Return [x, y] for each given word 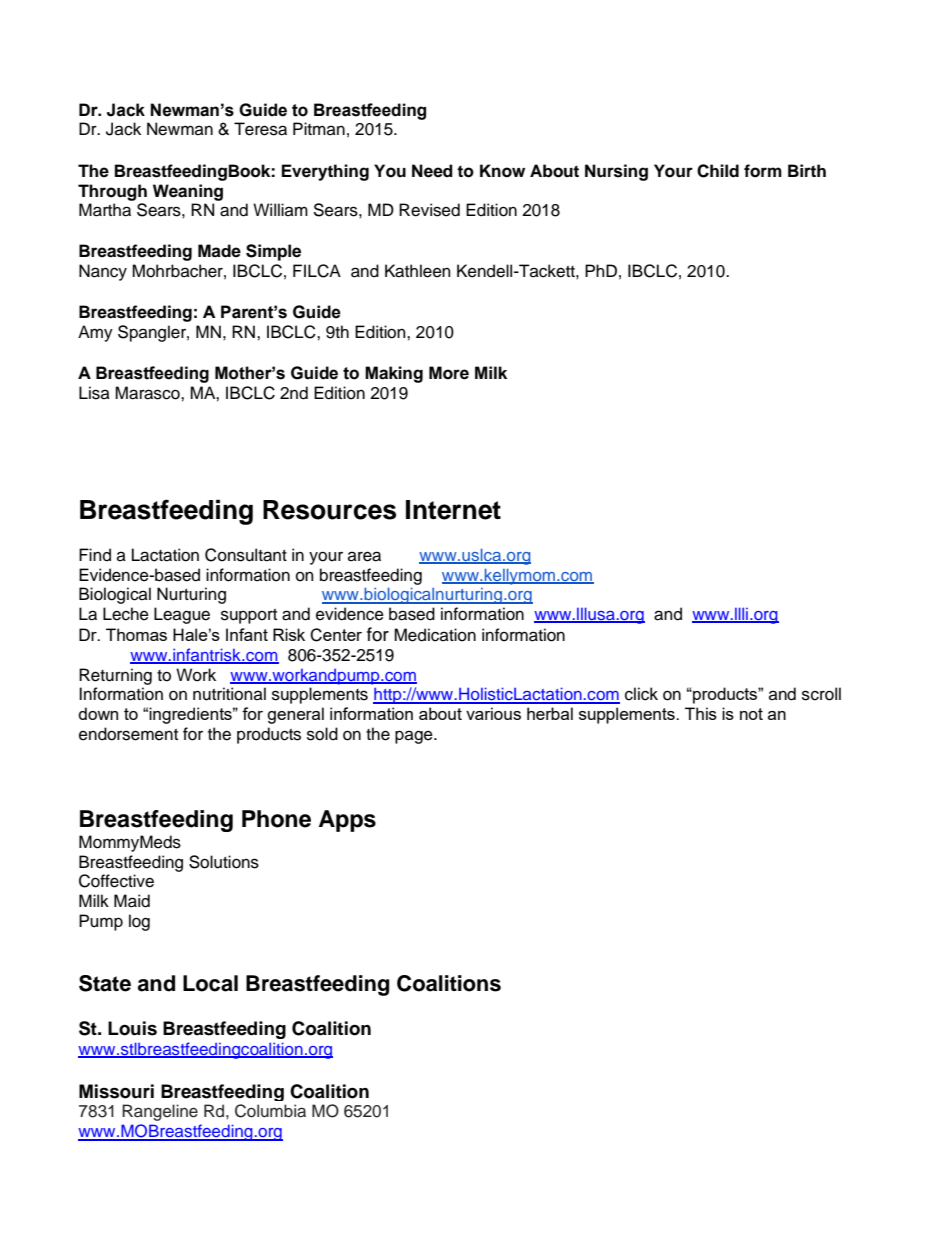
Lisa [94, 393]
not [751, 714]
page [415, 737]
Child [718, 171]
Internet [453, 510]
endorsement [128, 734]
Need [432, 171]
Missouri [116, 1091]
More [449, 373]
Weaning [188, 192]
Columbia [270, 1111]
